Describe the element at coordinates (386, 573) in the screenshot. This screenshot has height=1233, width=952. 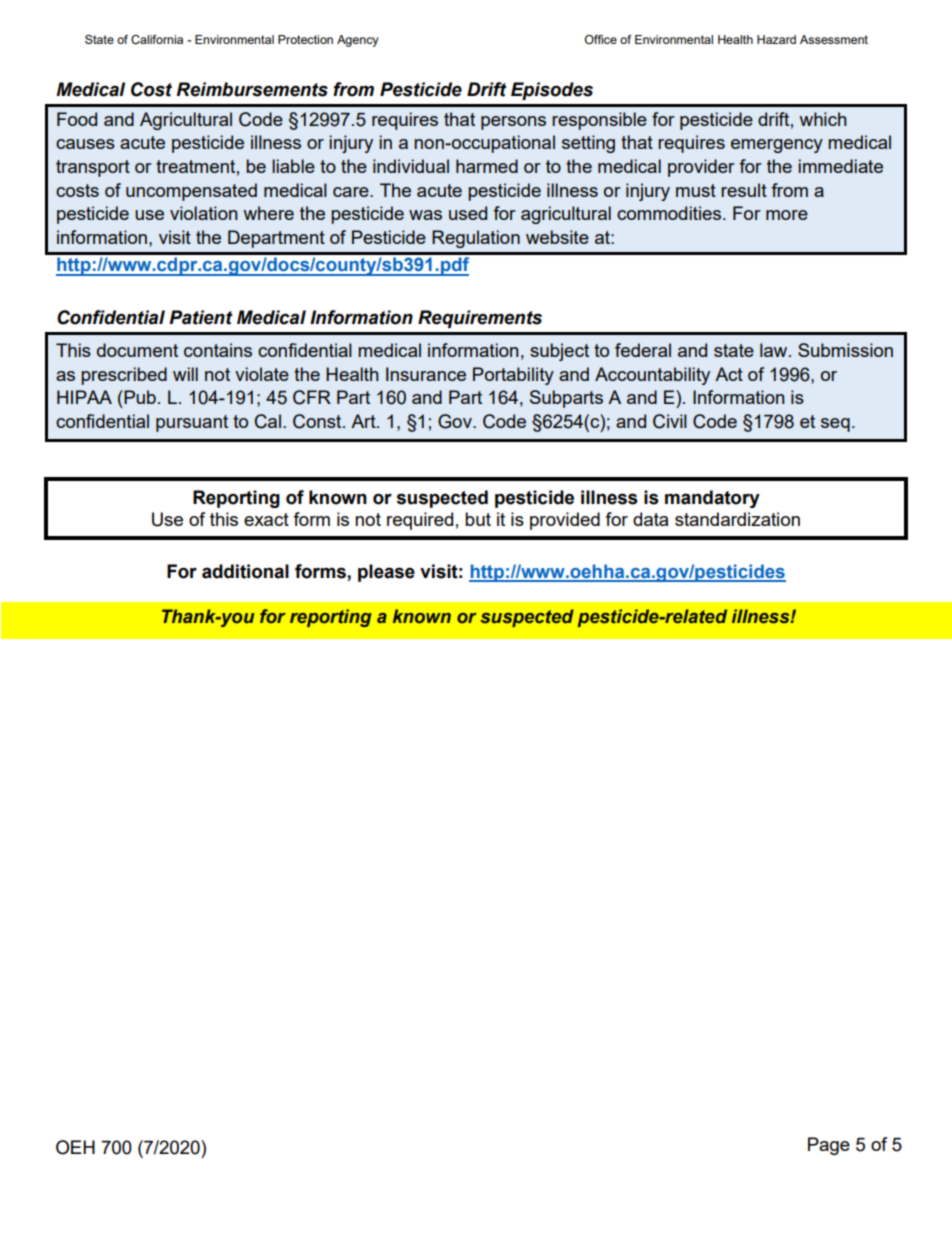
I see `please` at that location.
